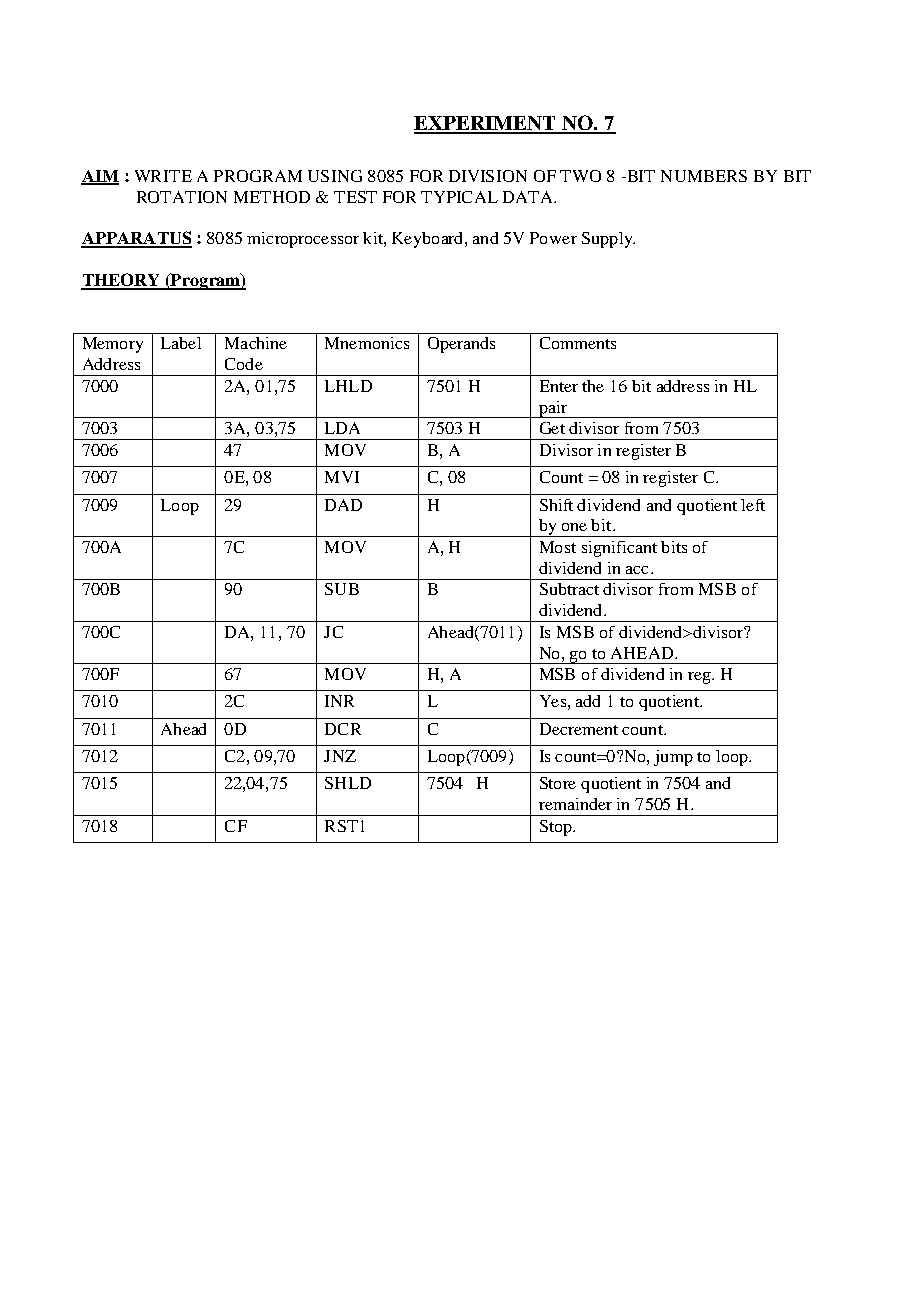 The image size is (924, 1308). I want to click on EXPERIMENT, so click(486, 124).
